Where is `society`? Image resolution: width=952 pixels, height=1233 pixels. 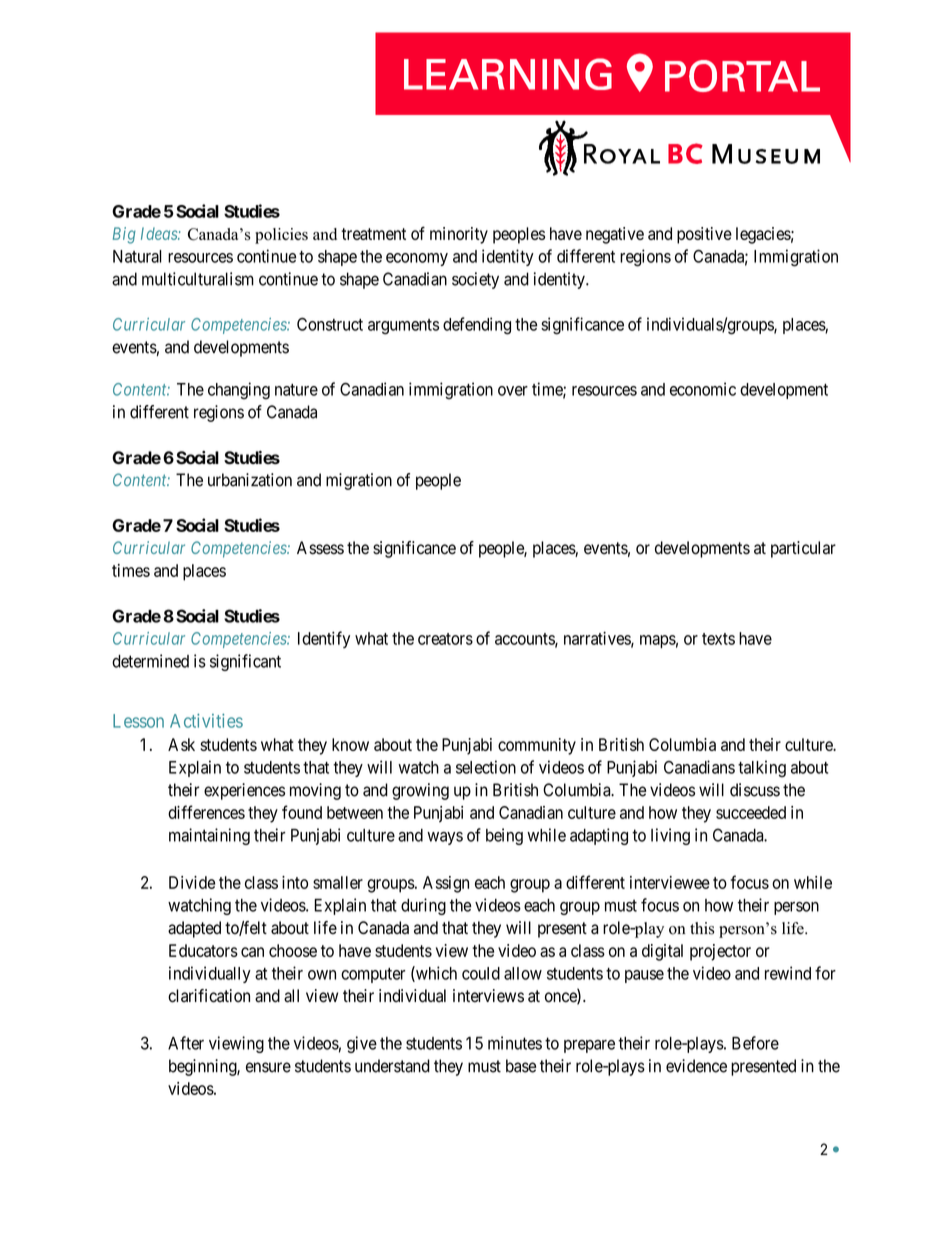
society is located at coordinates (475, 280).
